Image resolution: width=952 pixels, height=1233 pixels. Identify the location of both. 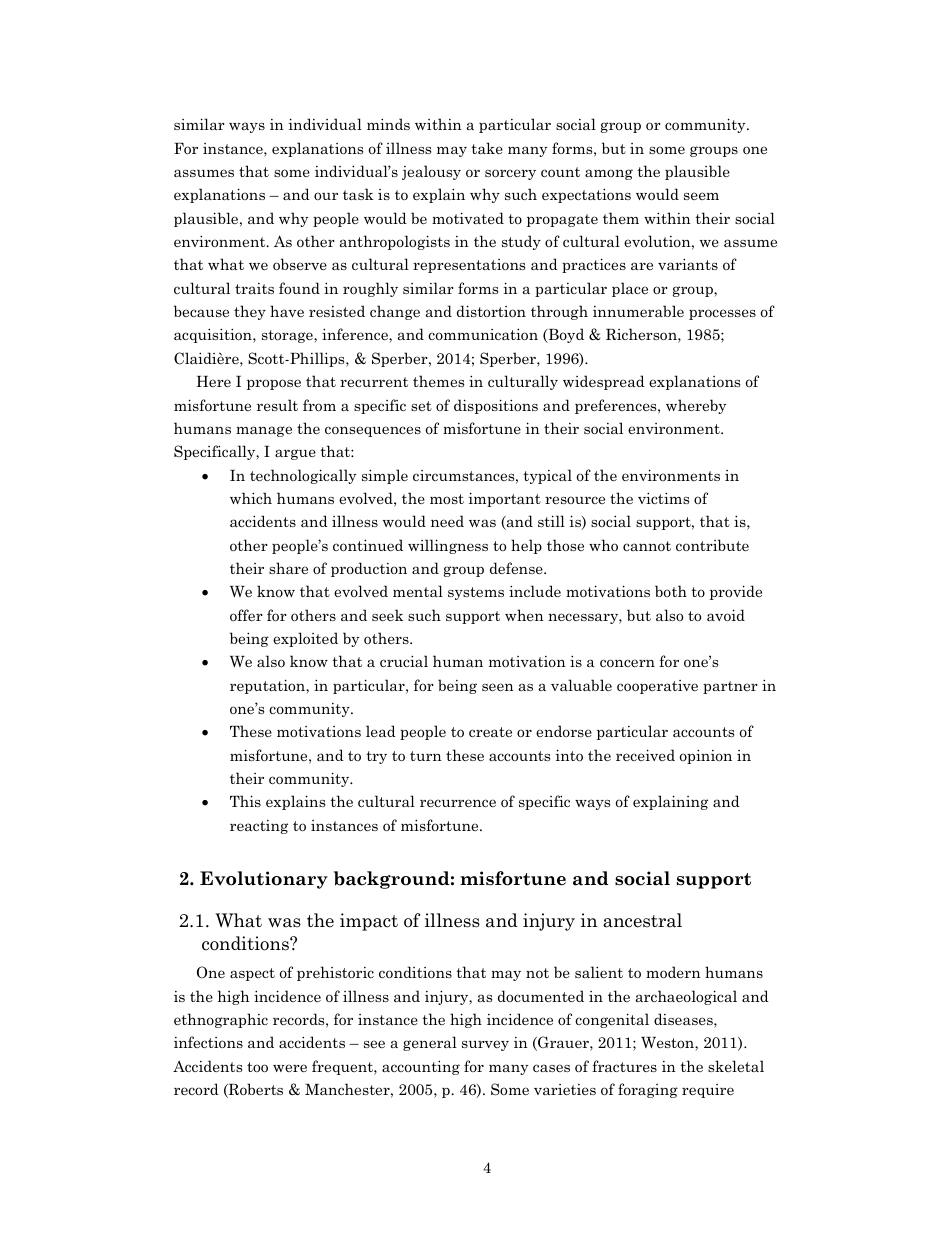
(671, 591).
